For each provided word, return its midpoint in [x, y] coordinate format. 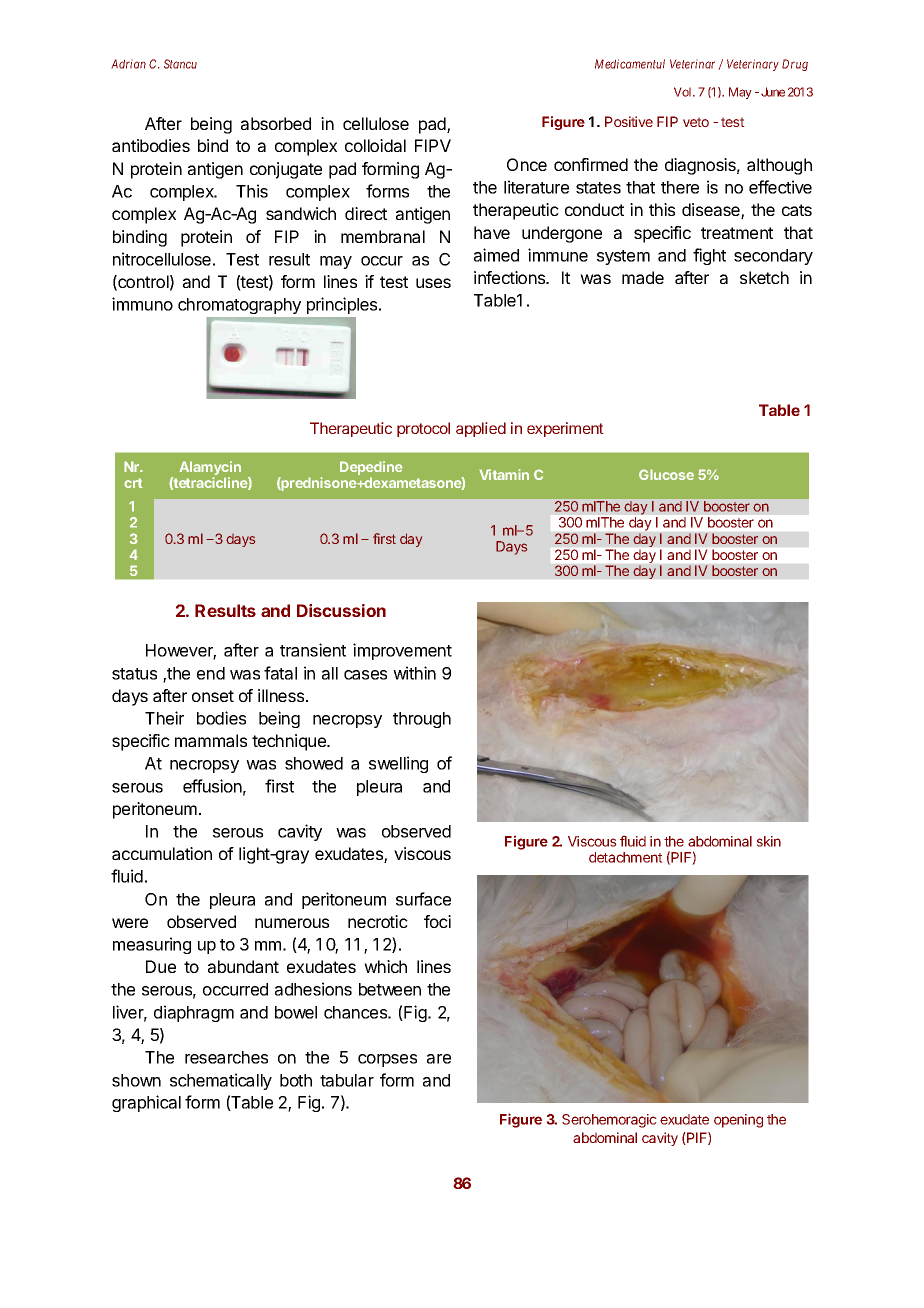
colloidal [375, 145]
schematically [221, 1081]
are [439, 1059]
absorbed [276, 123]
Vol [684, 92]
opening [738, 1121]
